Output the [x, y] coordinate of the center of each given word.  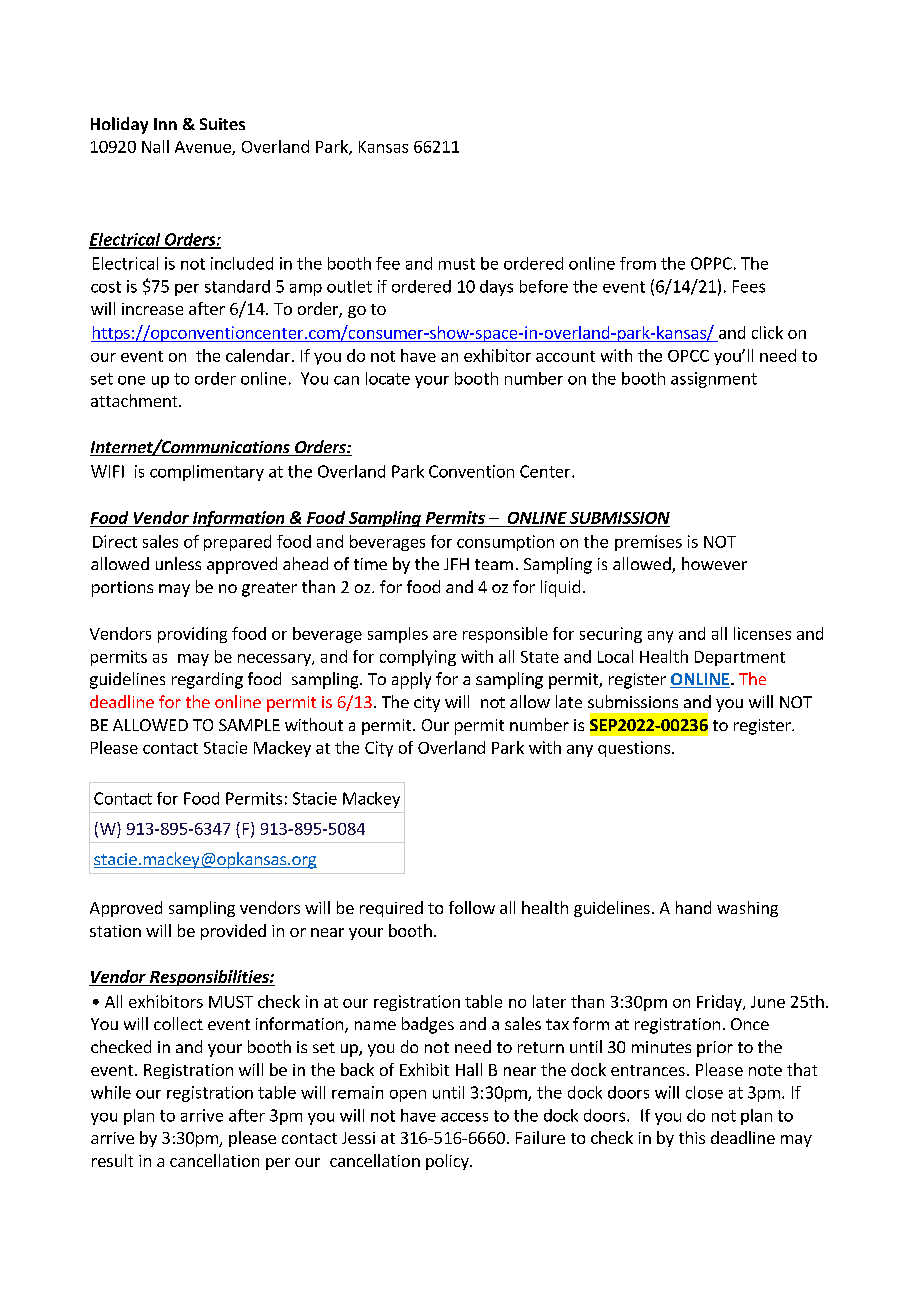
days [496, 288]
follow [472, 907]
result [112, 1160]
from [638, 263]
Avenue [204, 148]
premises [648, 543]
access [464, 1117]
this [692, 1137]
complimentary [207, 473]
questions [634, 749]
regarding [207, 680]
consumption [505, 543]
